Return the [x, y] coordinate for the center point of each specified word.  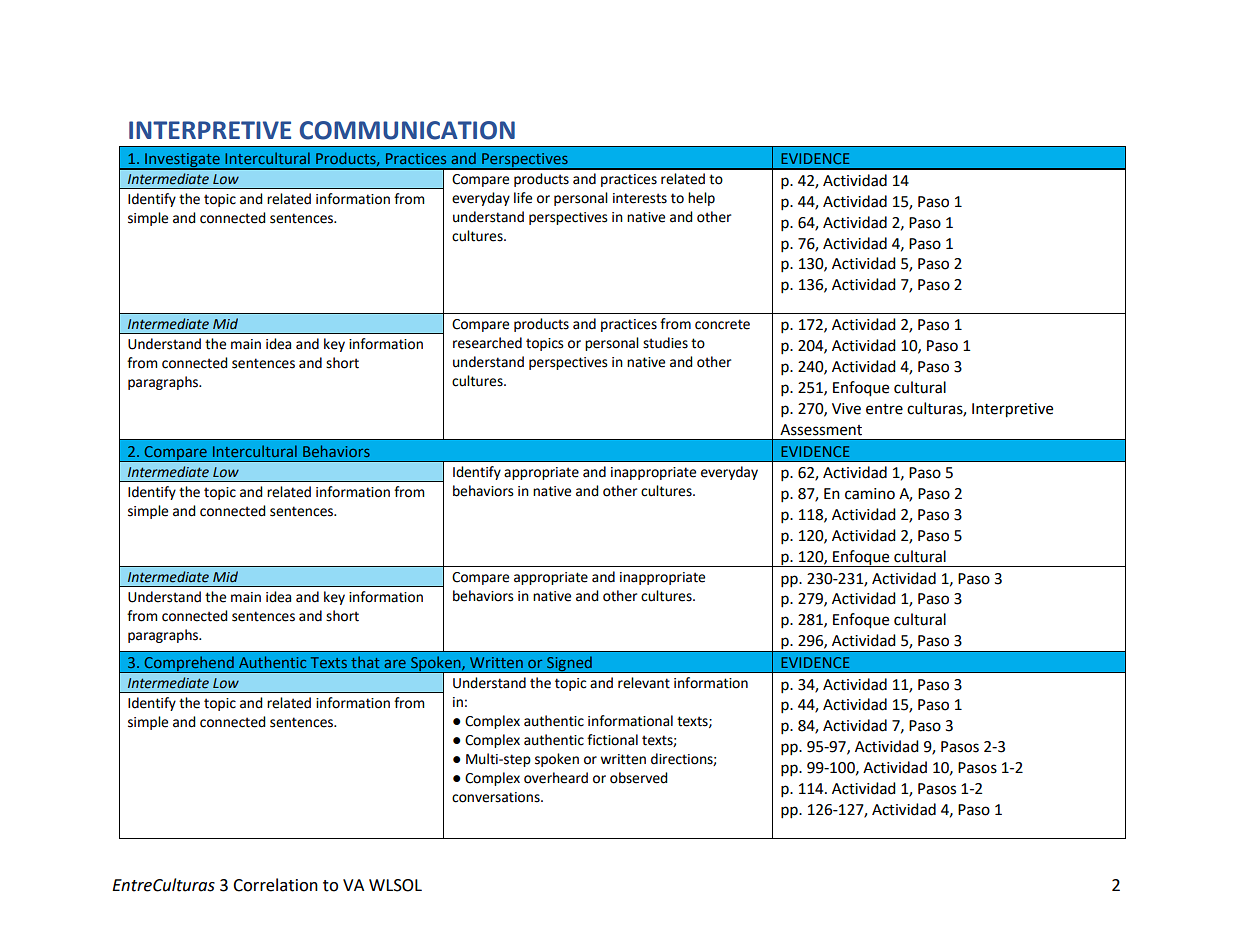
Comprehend [189, 664]
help [701, 199]
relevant [644, 683]
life [523, 198]
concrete [722, 324]
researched [487, 343]
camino [870, 494]
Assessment [821, 430]
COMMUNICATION [407, 130]
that [365, 662]
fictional [612, 740]
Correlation [275, 885]
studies [665, 343]
